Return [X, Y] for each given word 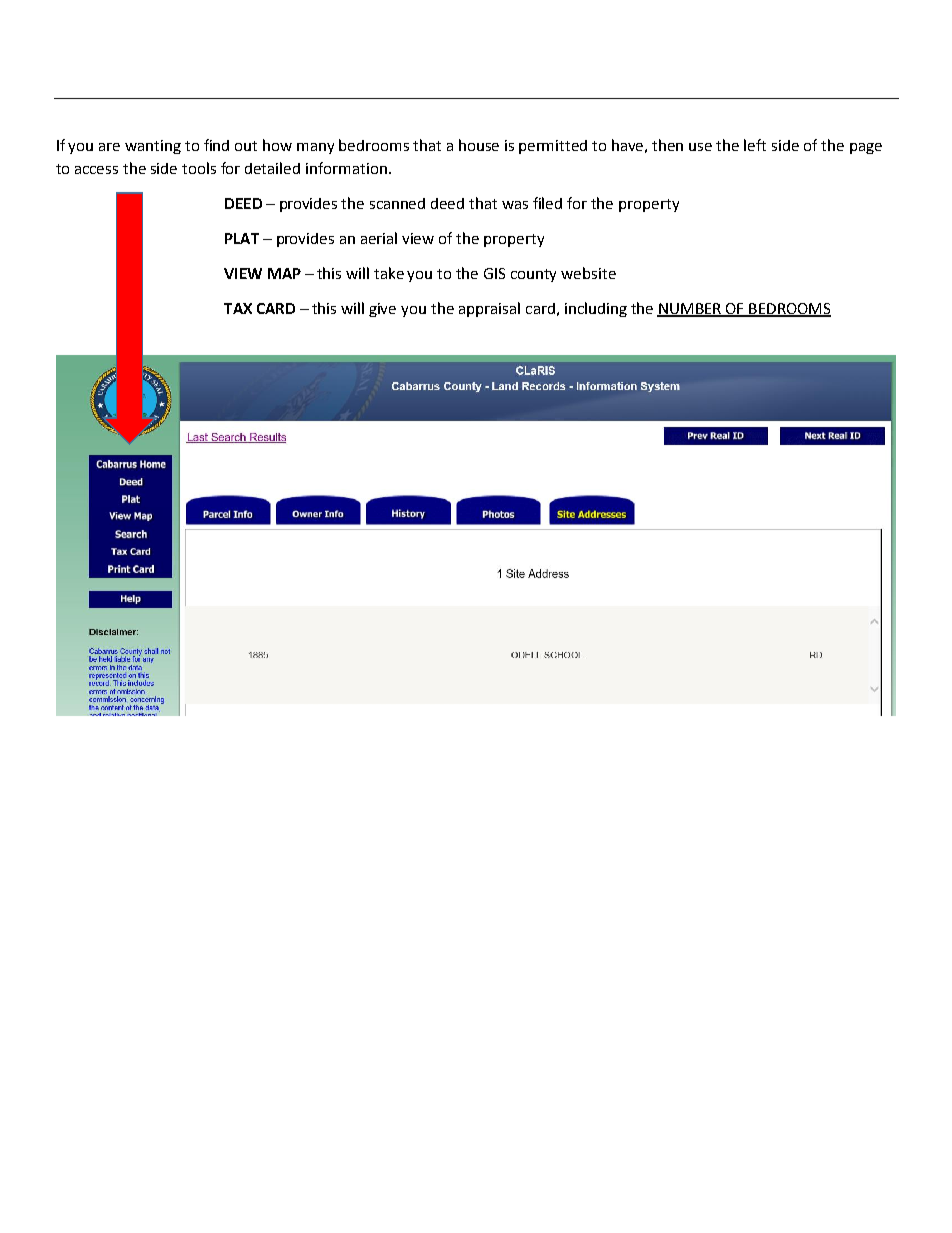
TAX [238, 308]
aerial [379, 238]
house [479, 145]
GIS [494, 273]
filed [547, 203]
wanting [153, 147]
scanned [397, 203]
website [588, 273]
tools [199, 168]
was [515, 205]
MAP [284, 273]
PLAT [242, 238]
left [755, 145]
